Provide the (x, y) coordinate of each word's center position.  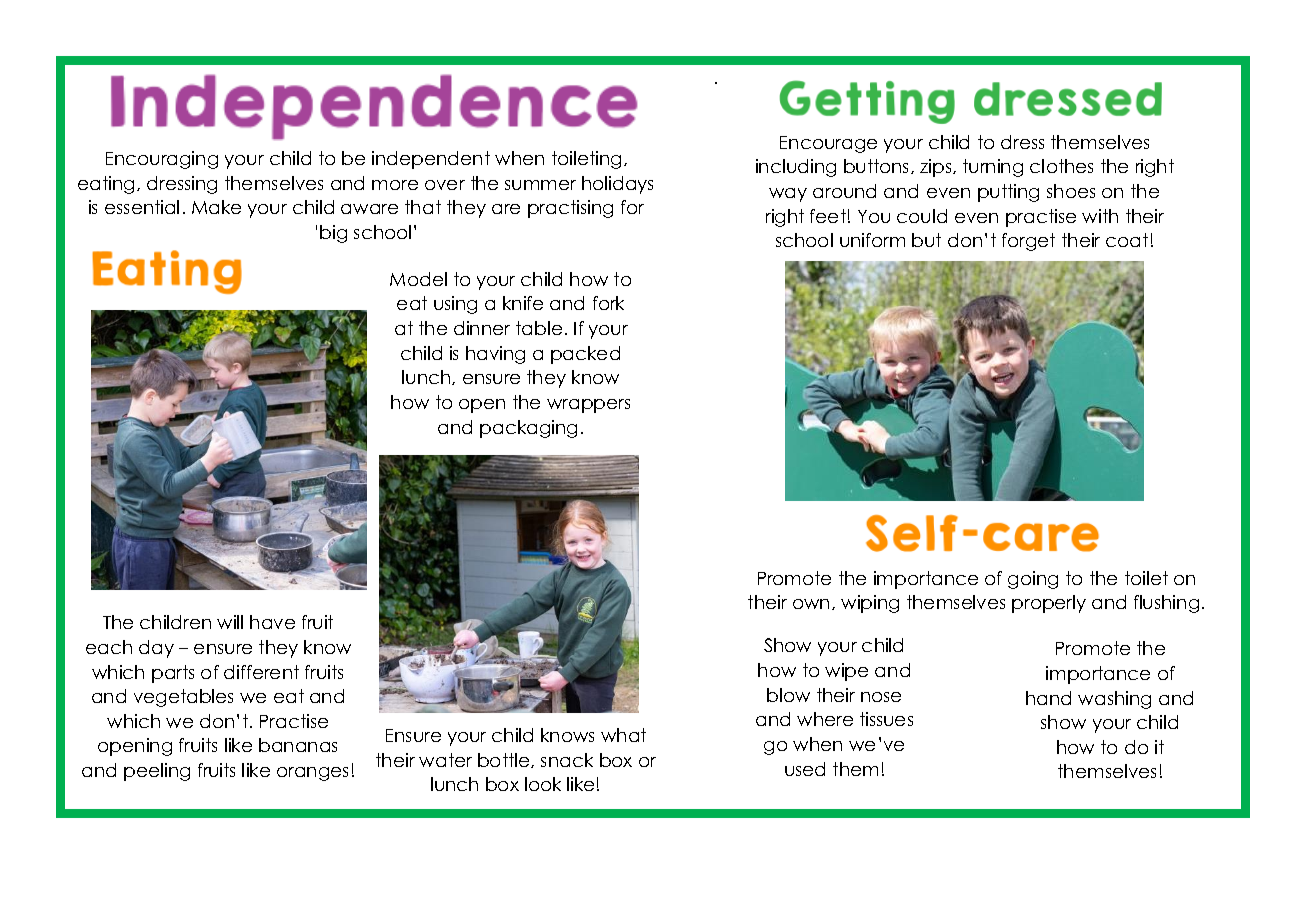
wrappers (588, 406)
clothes (1061, 166)
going (1033, 580)
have (272, 622)
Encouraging (162, 160)
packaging (528, 429)
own (811, 604)
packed (585, 355)
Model (418, 279)
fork (608, 303)
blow (788, 695)
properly (1049, 604)
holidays (617, 185)
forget (1028, 242)
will (230, 622)
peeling (157, 772)
